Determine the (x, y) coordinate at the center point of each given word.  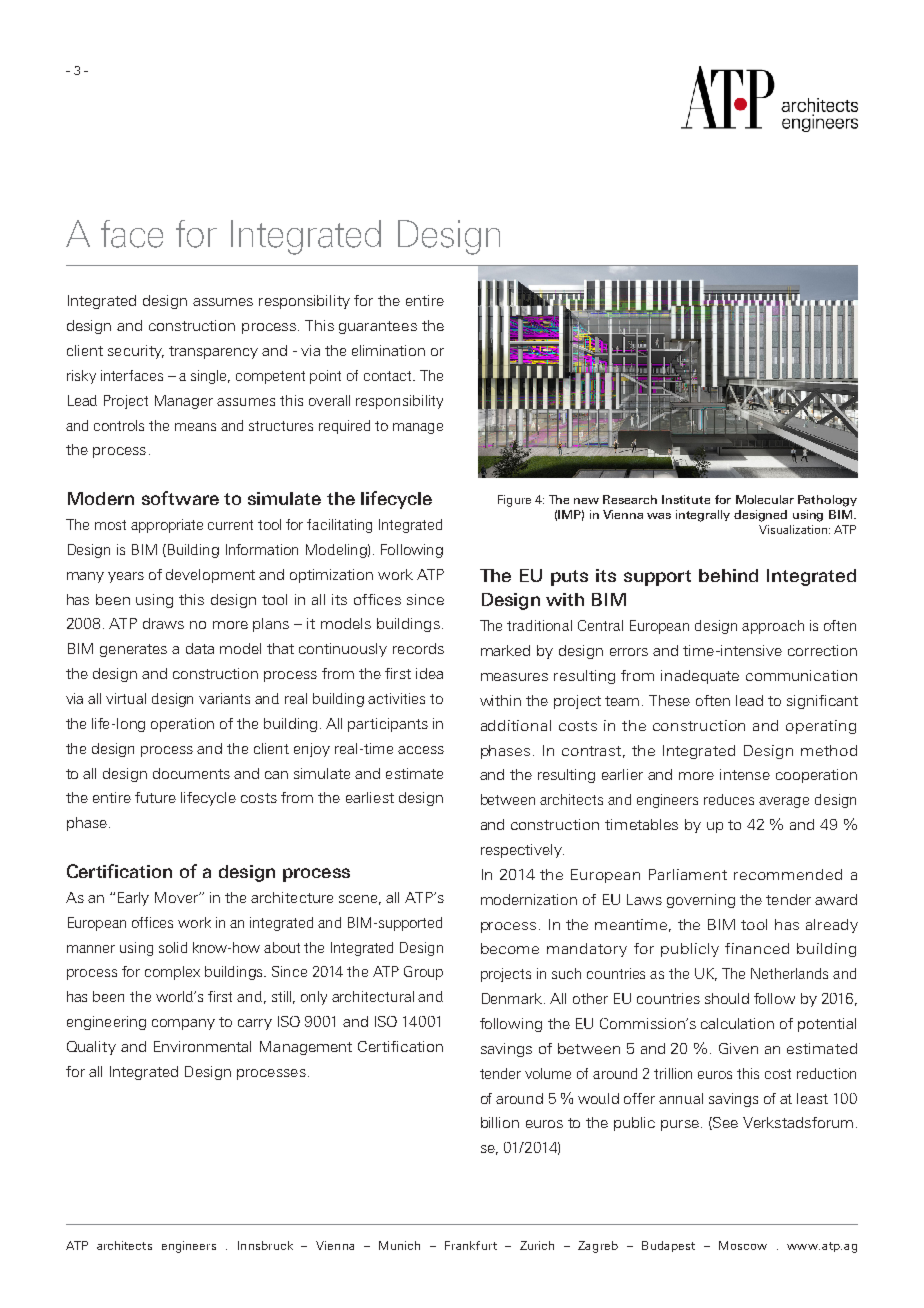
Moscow (743, 1245)
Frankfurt (471, 1245)
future (155, 797)
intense (745, 774)
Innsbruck (265, 1245)
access (421, 750)
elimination (388, 350)
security (136, 352)
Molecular (765, 499)
